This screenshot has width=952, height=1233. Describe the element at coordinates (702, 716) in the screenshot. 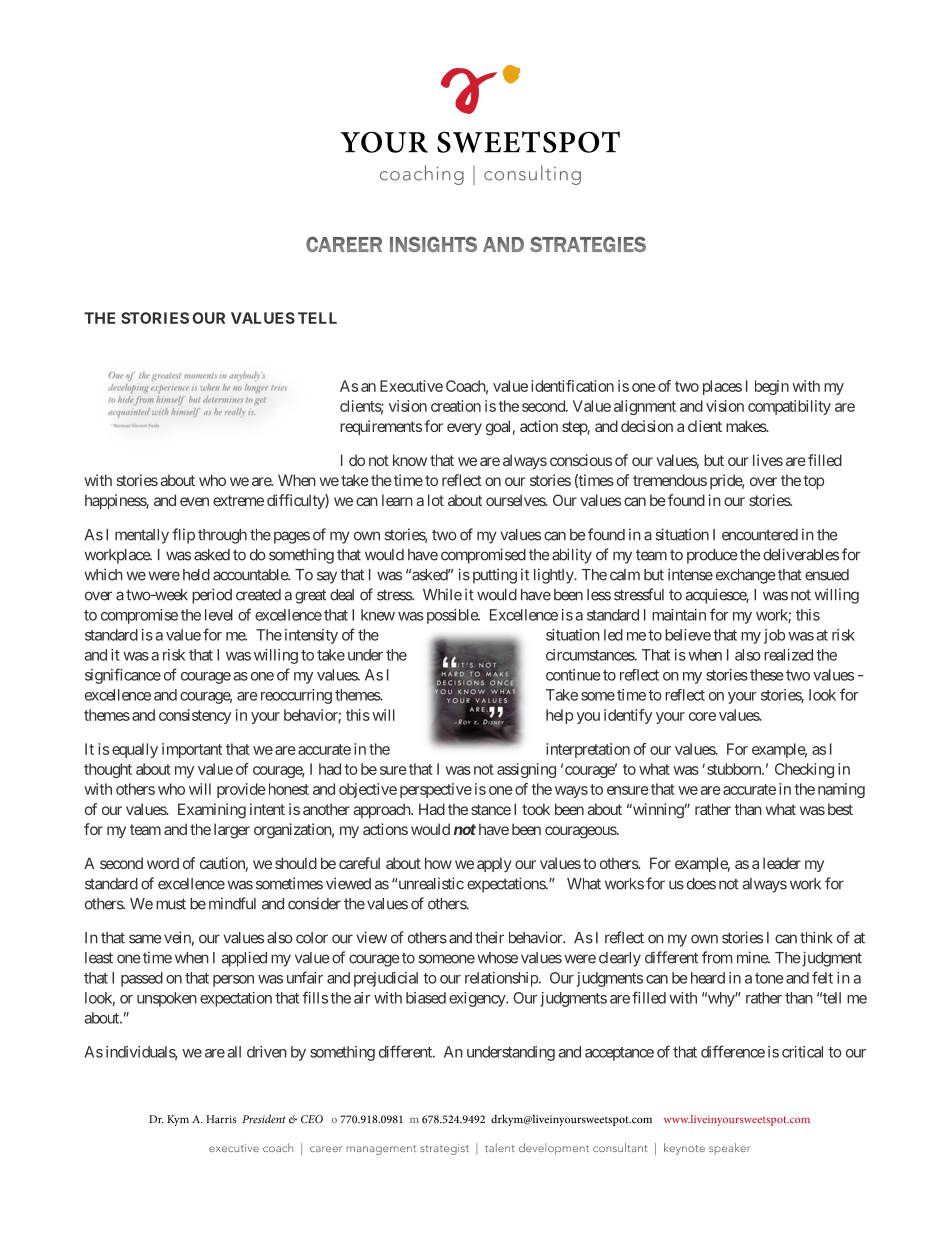

I see `core` at that location.
